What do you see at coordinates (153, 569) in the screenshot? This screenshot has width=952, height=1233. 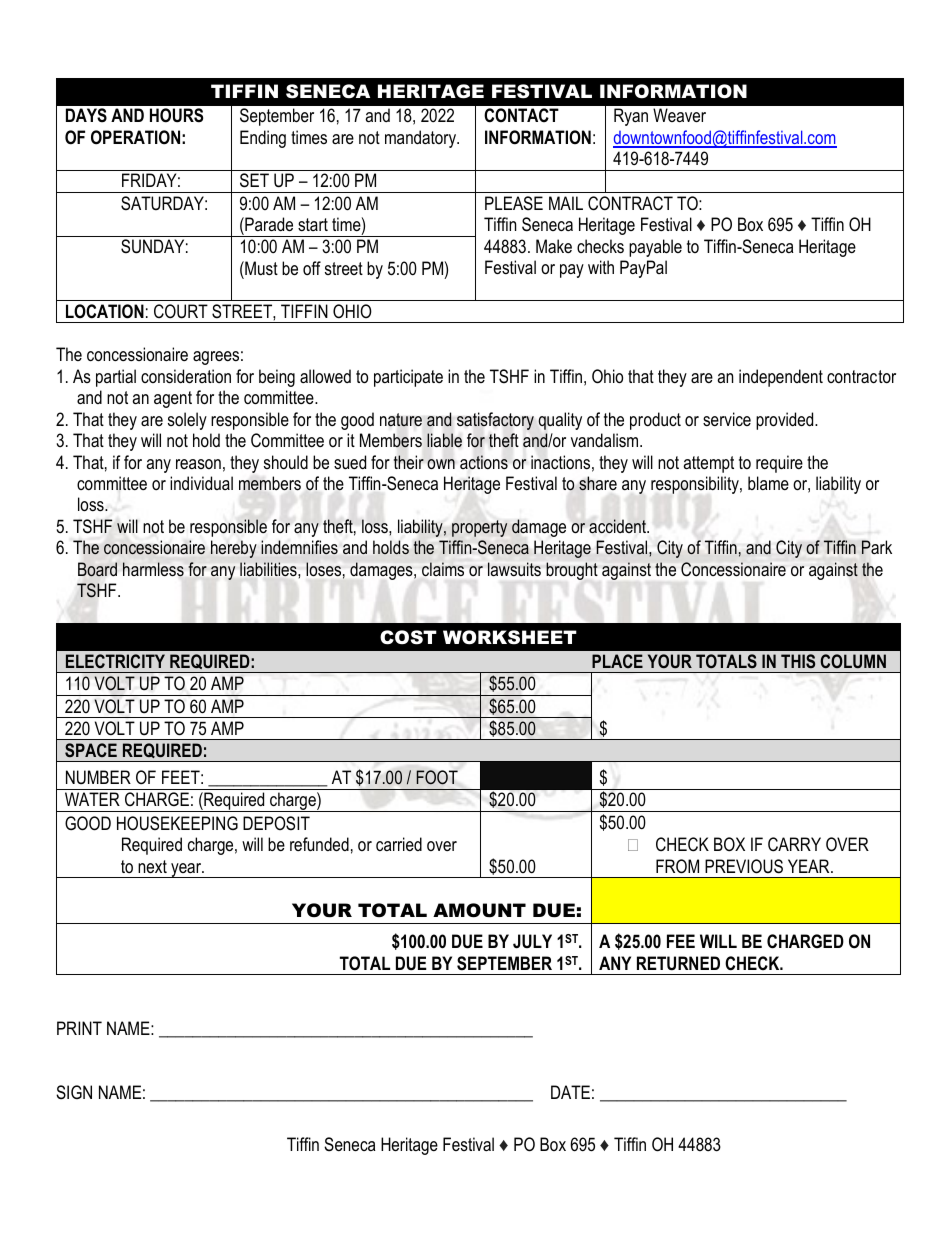 I see `harmless` at bounding box center [153, 569].
